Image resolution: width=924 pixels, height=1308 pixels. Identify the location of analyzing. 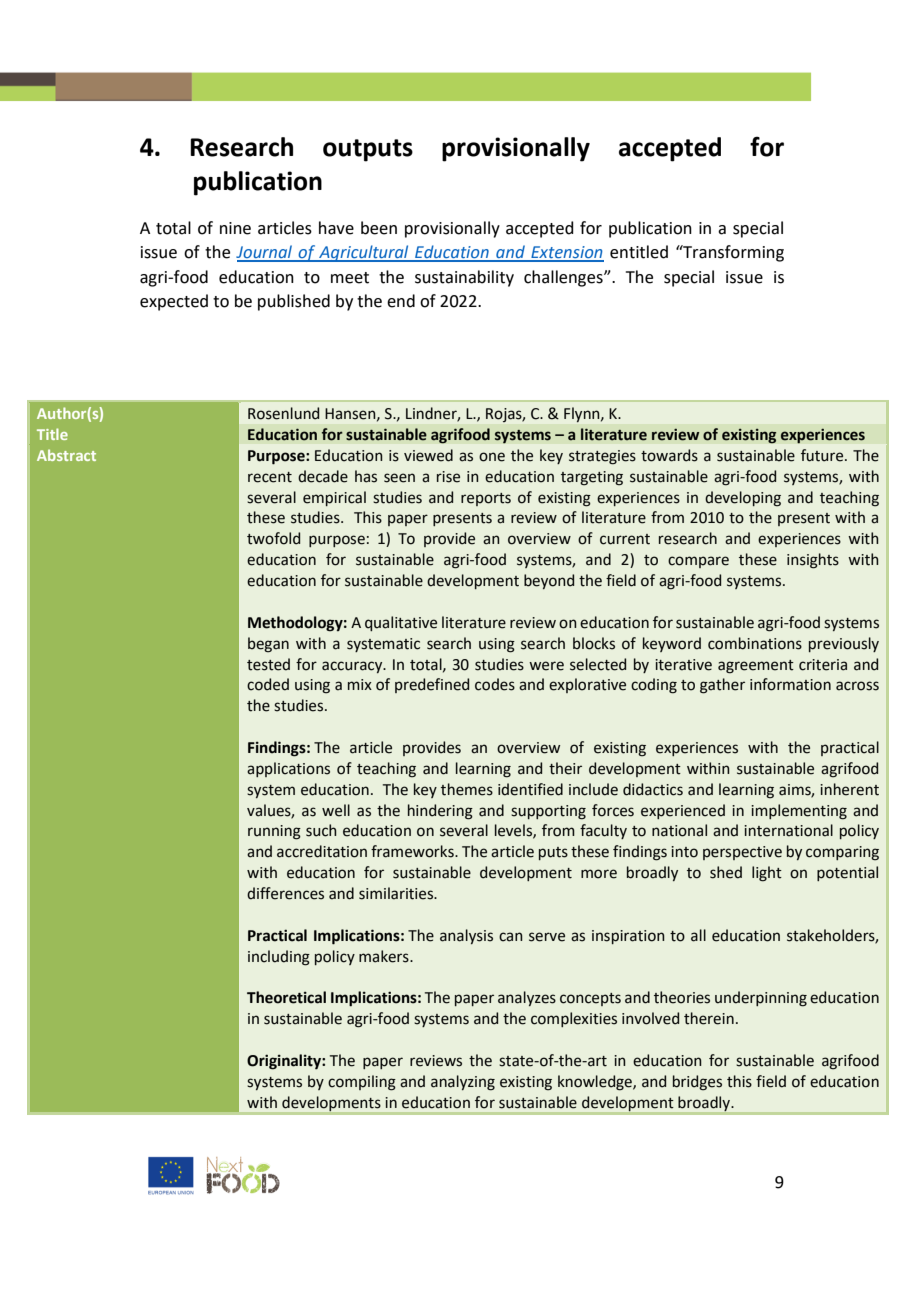
(463, 1083).
